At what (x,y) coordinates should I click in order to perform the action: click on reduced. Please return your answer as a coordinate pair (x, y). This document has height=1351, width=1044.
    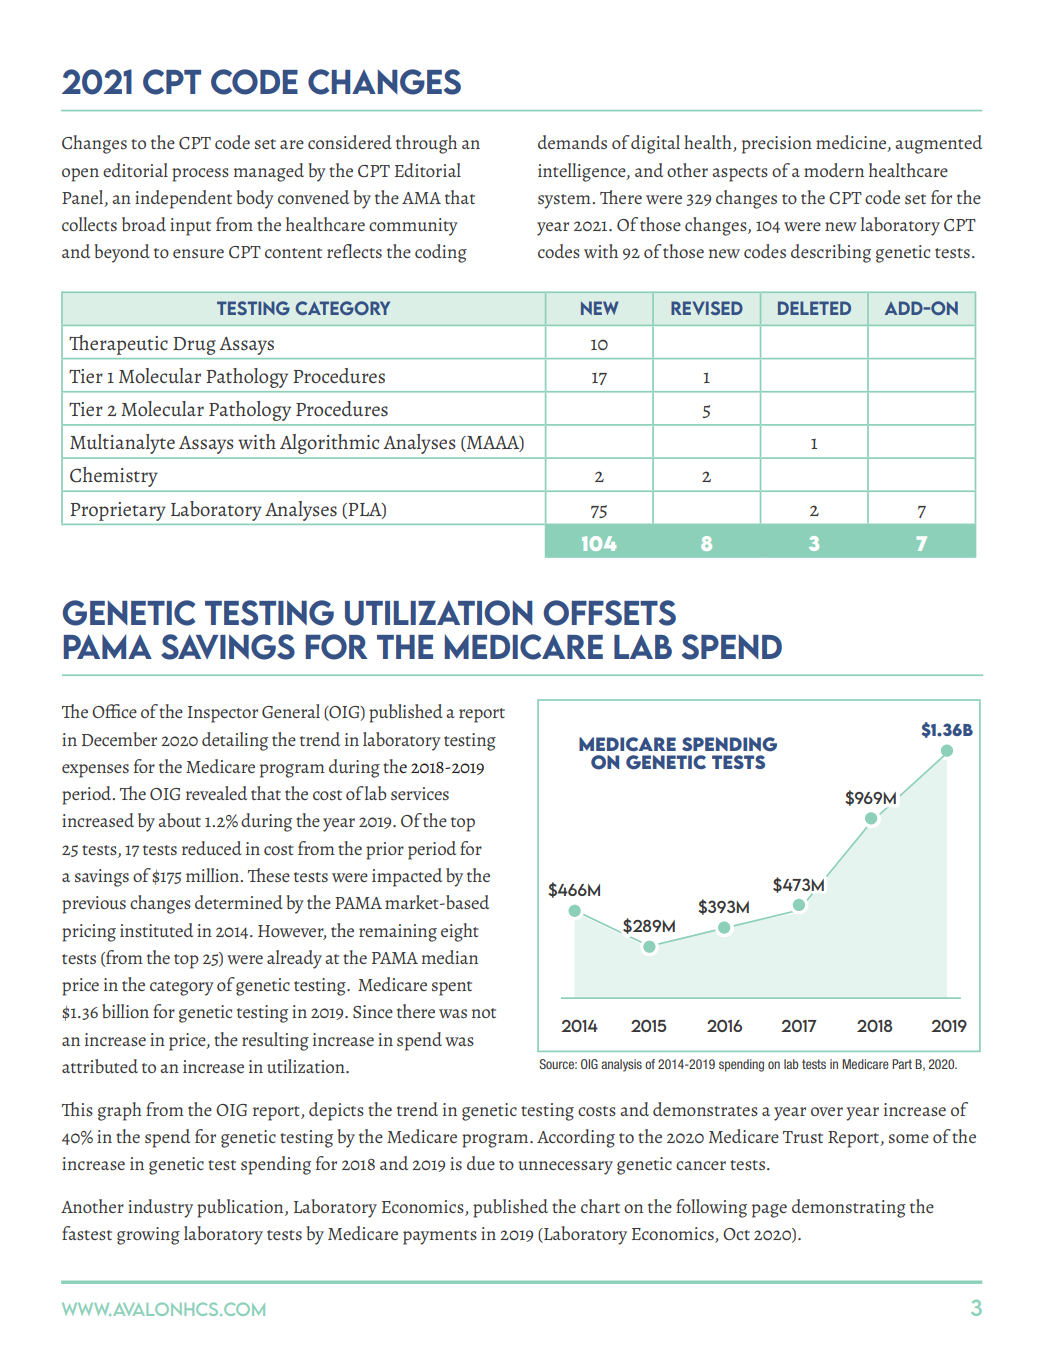
    Looking at the image, I should click on (212, 848).
